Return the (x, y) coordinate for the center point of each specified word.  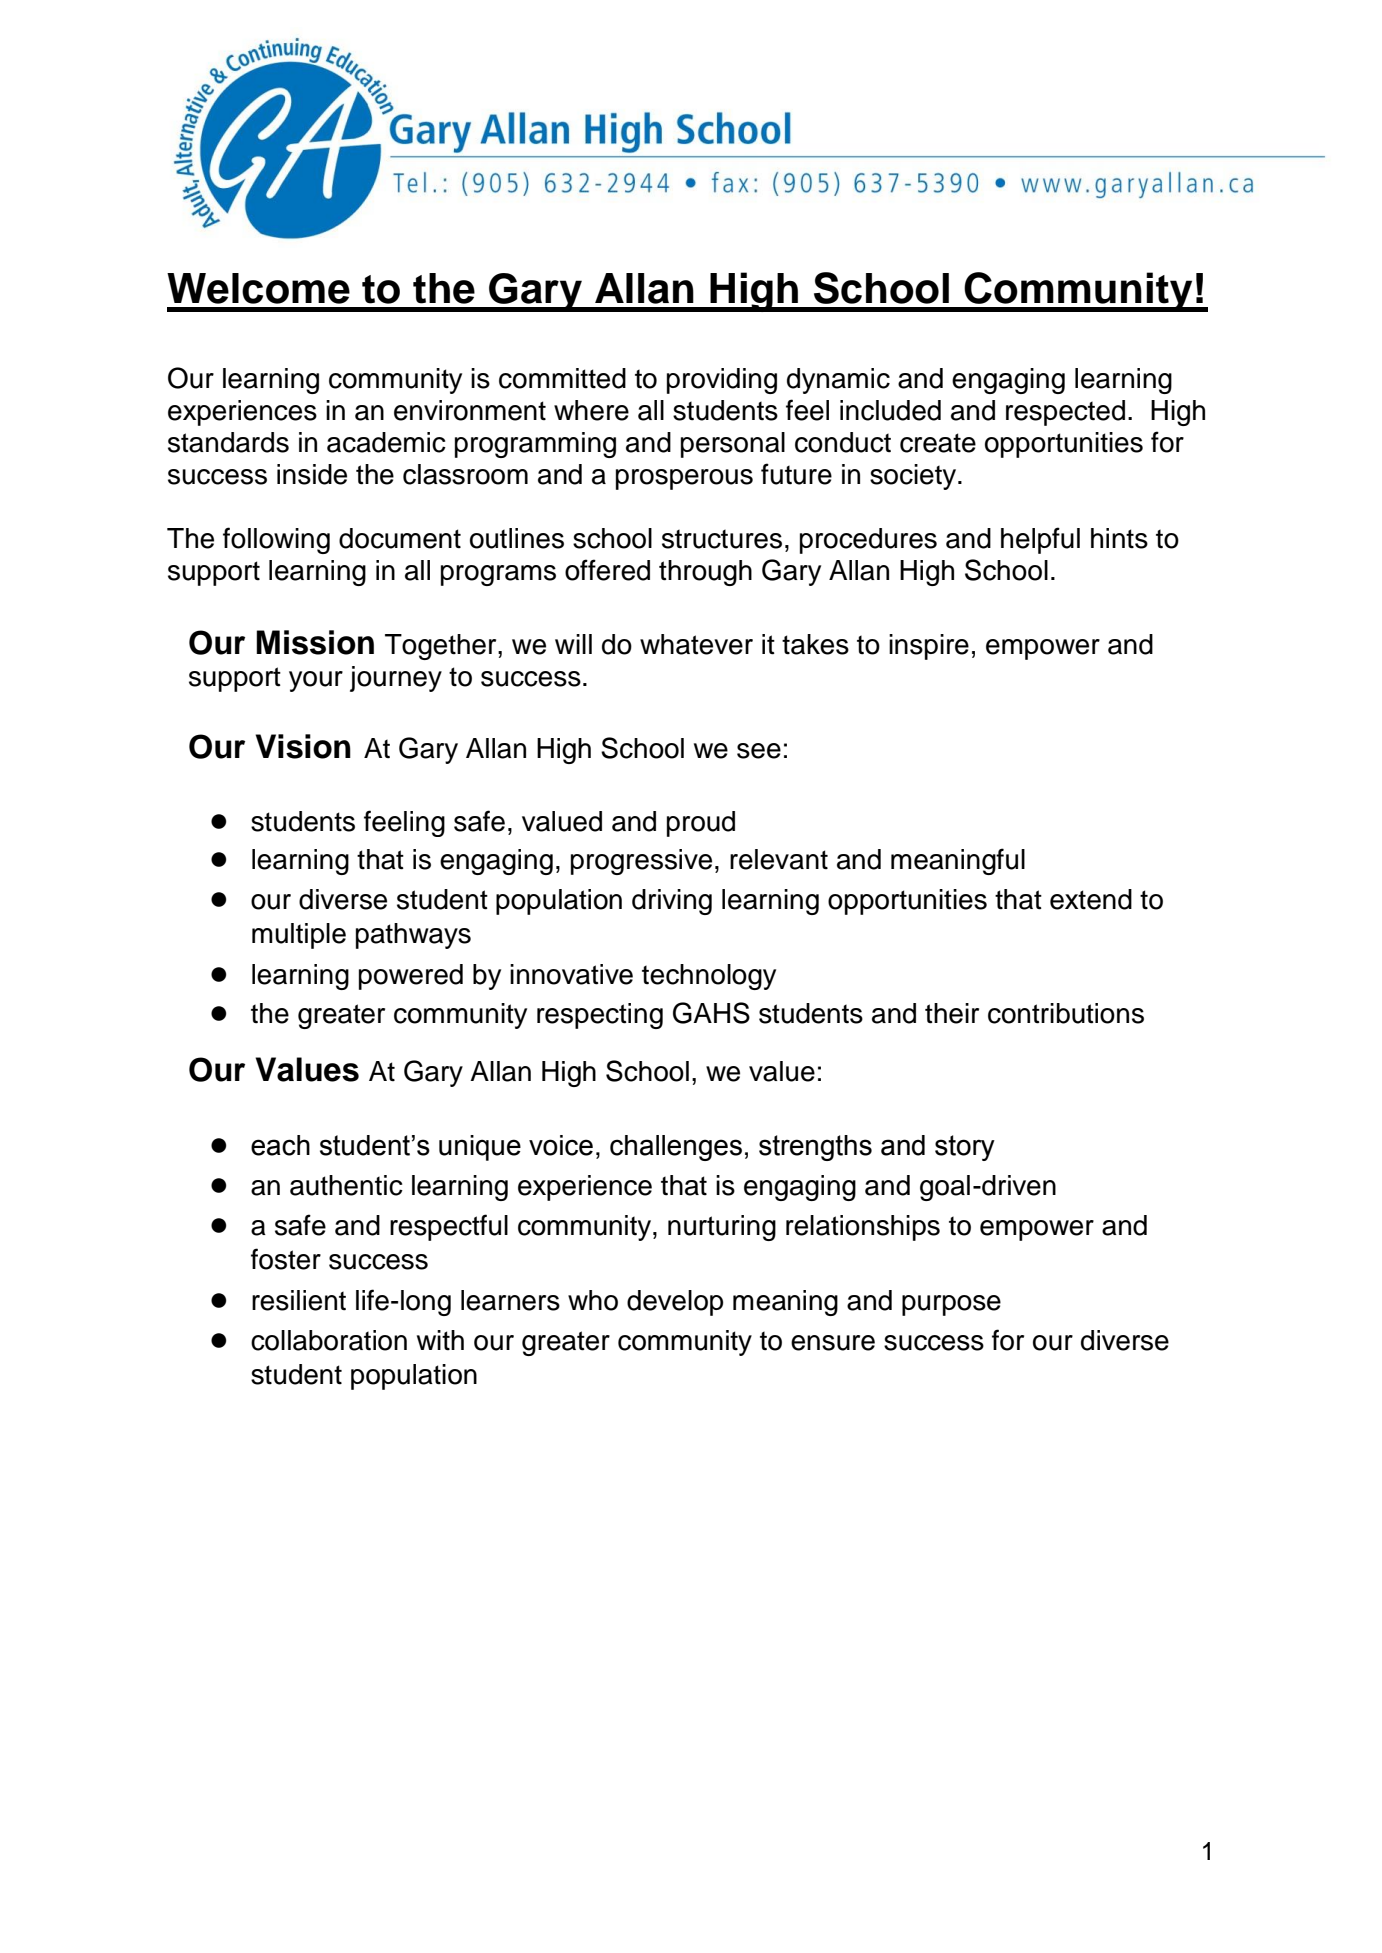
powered (411, 977)
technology (709, 977)
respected (1065, 413)
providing (722, 381)
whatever (696, 644)
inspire (929, 647)
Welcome (258, 288)
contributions (1066, 1013)
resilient (299, 1300)
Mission (315, 642)
